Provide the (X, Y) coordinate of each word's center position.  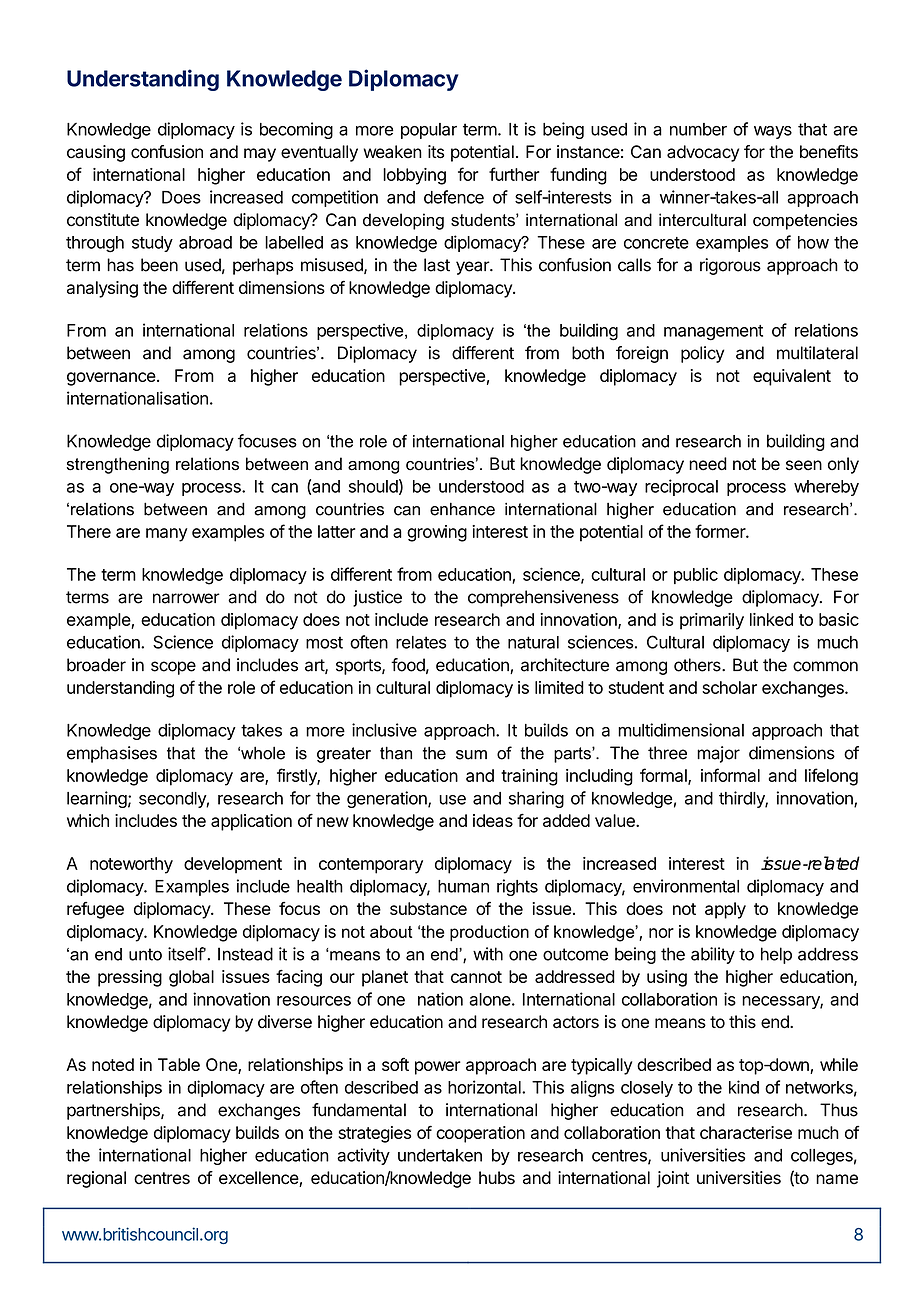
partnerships (114, 1111)
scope (173, 668)
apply (725, 910)
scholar (729, 687)
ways (773, 132)
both (588, 353)
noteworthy (131, 865)
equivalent (792, 377)
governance (111, 379)
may (260, 155)
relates (421, 642)
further (514, 174)
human (463, 886)
